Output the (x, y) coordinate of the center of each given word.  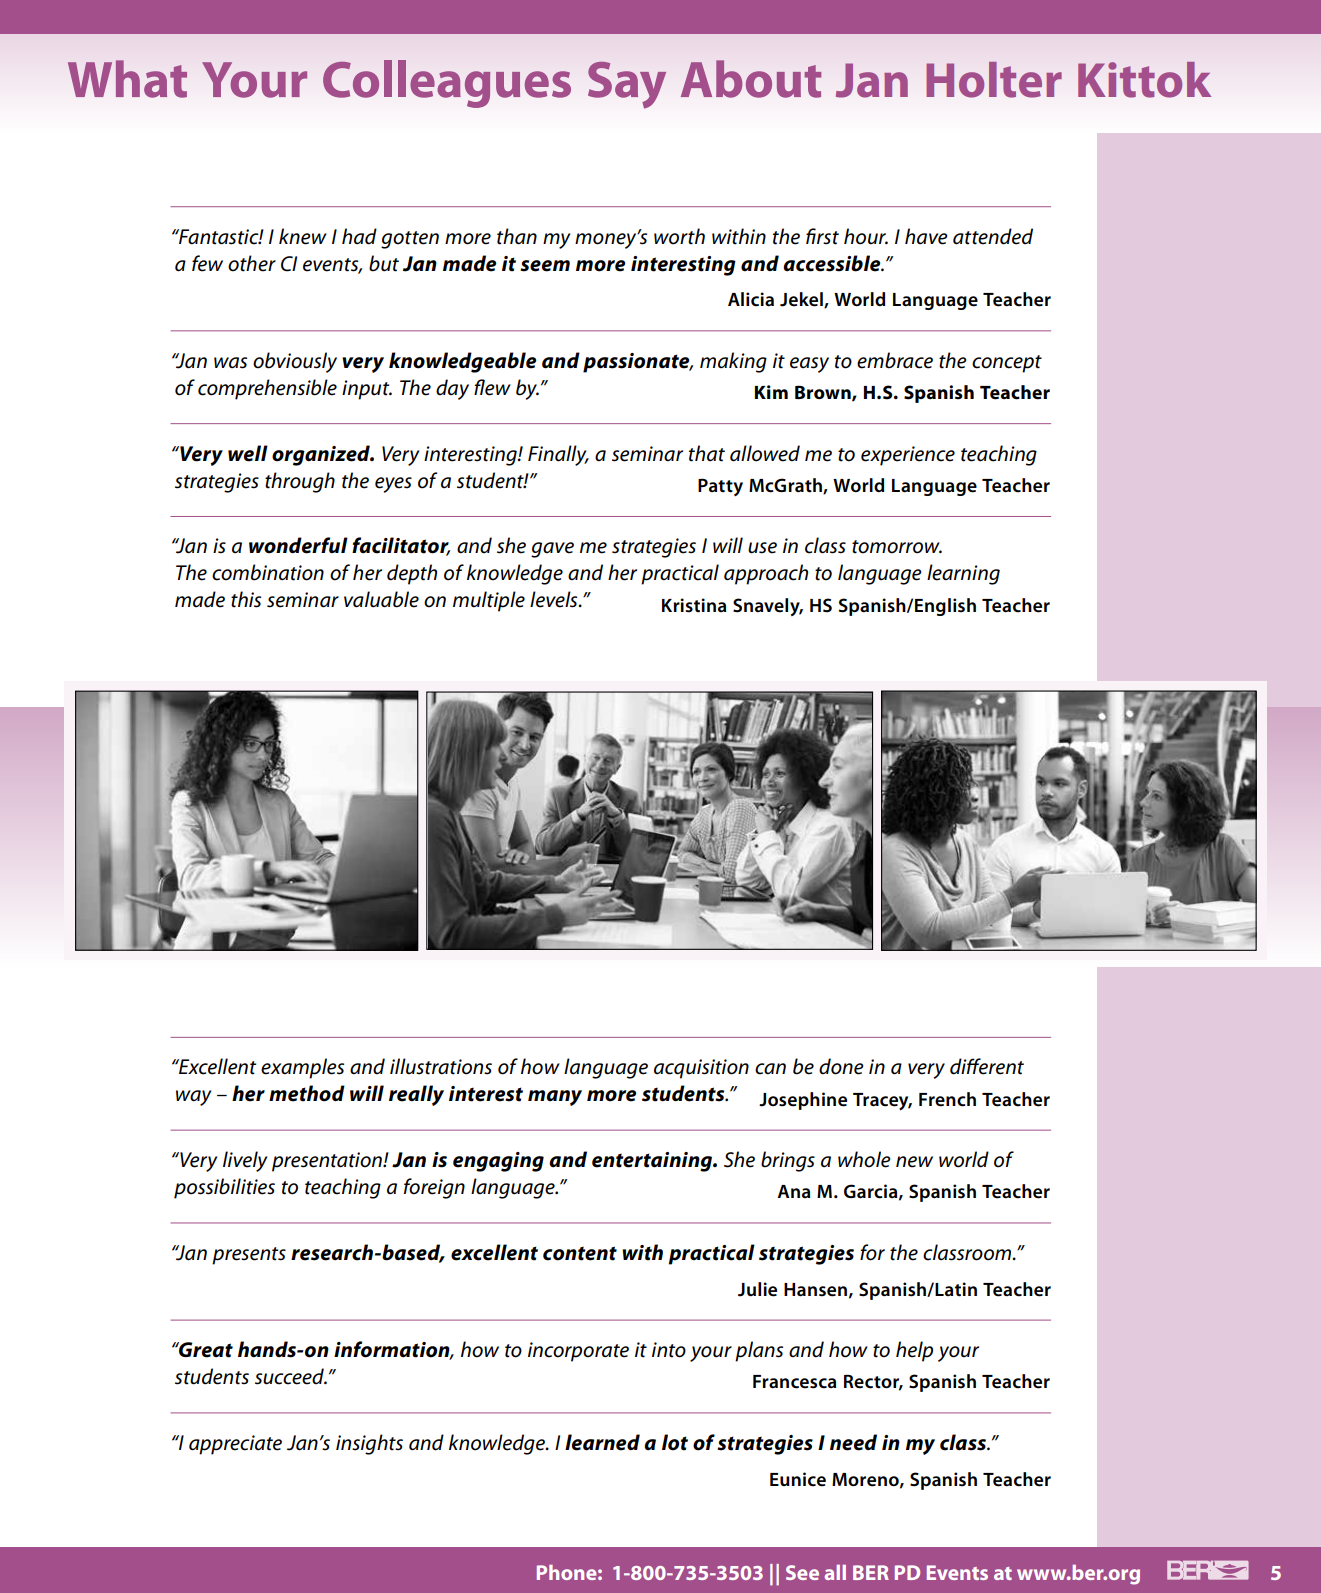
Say (627, 85)
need (853, 1442)
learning (963, 574)
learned (602, 1442)
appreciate (235, 1445)
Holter (994, 80)
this (246, 599)
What (127, 79)
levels (555, 599)
